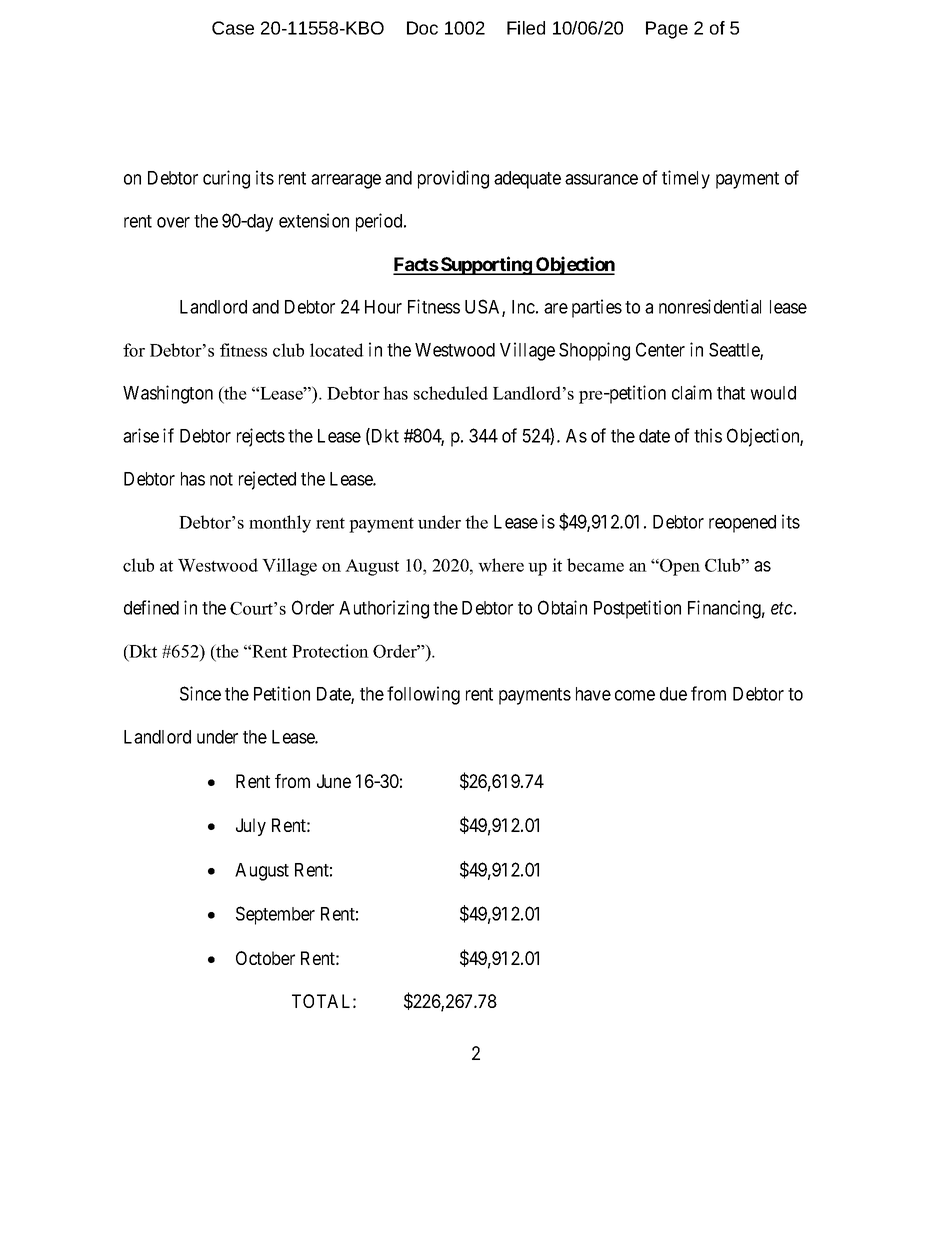 This image has height=1233, width=952. What do you see at coordinates (221, 479) in the image?
I see `not` at bounding box center [221, 479].
